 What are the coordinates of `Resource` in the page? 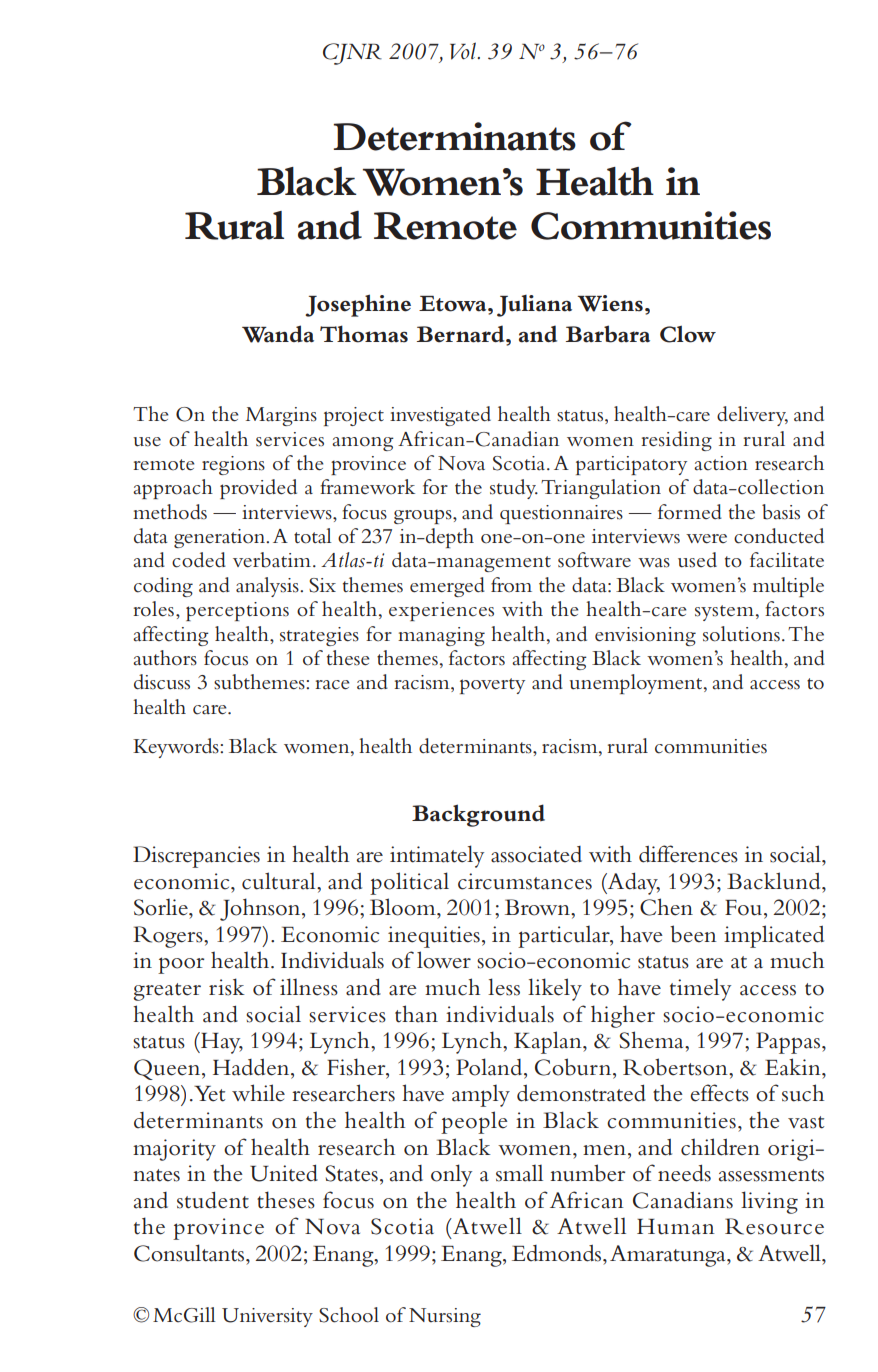 It's located at (774, 1226).
